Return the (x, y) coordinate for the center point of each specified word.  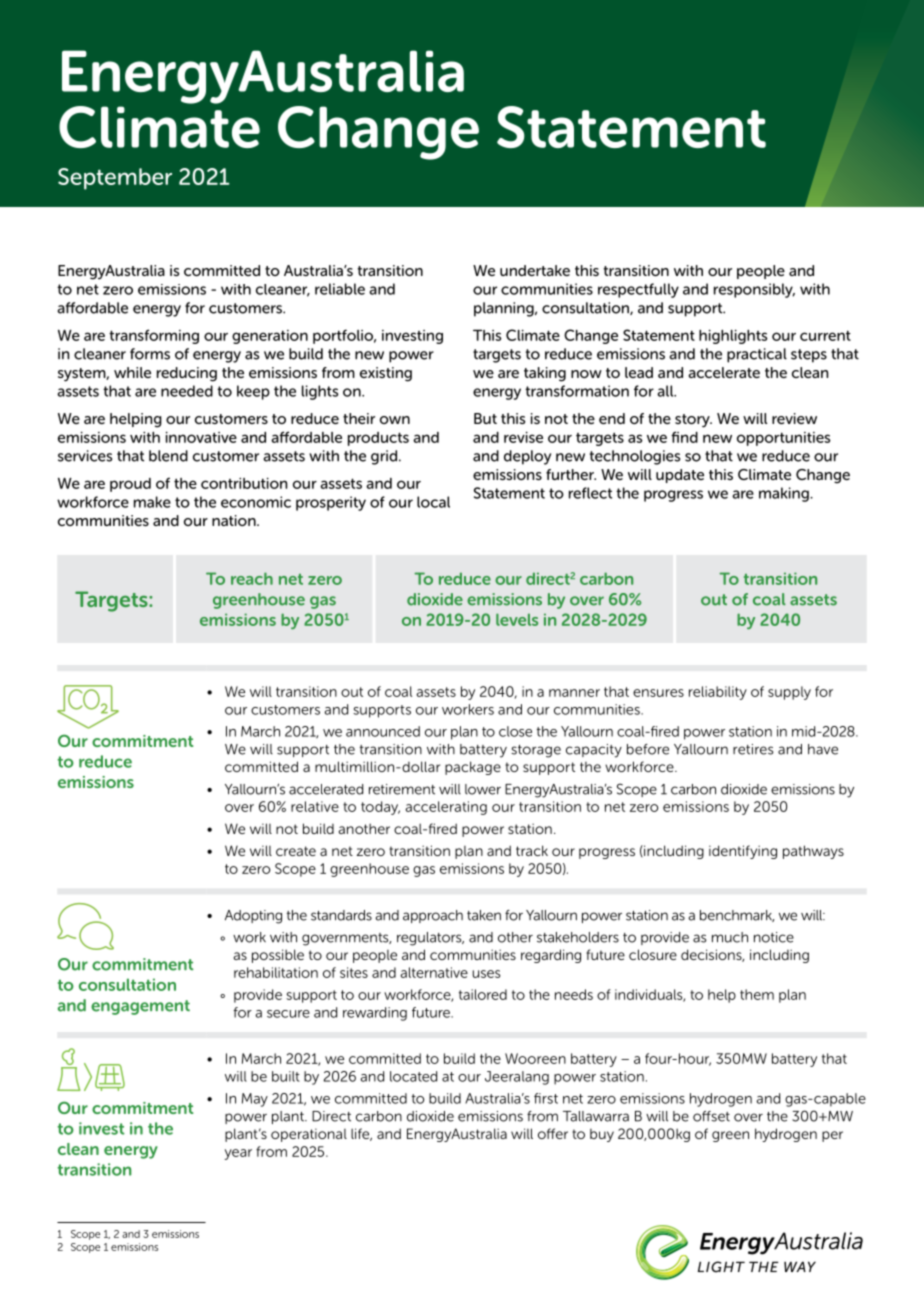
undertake (535, 270)
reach (252, 578)
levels (517, 619)
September (115, 179)
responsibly (754, 290)
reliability (718, 693)
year (238, 1154)
